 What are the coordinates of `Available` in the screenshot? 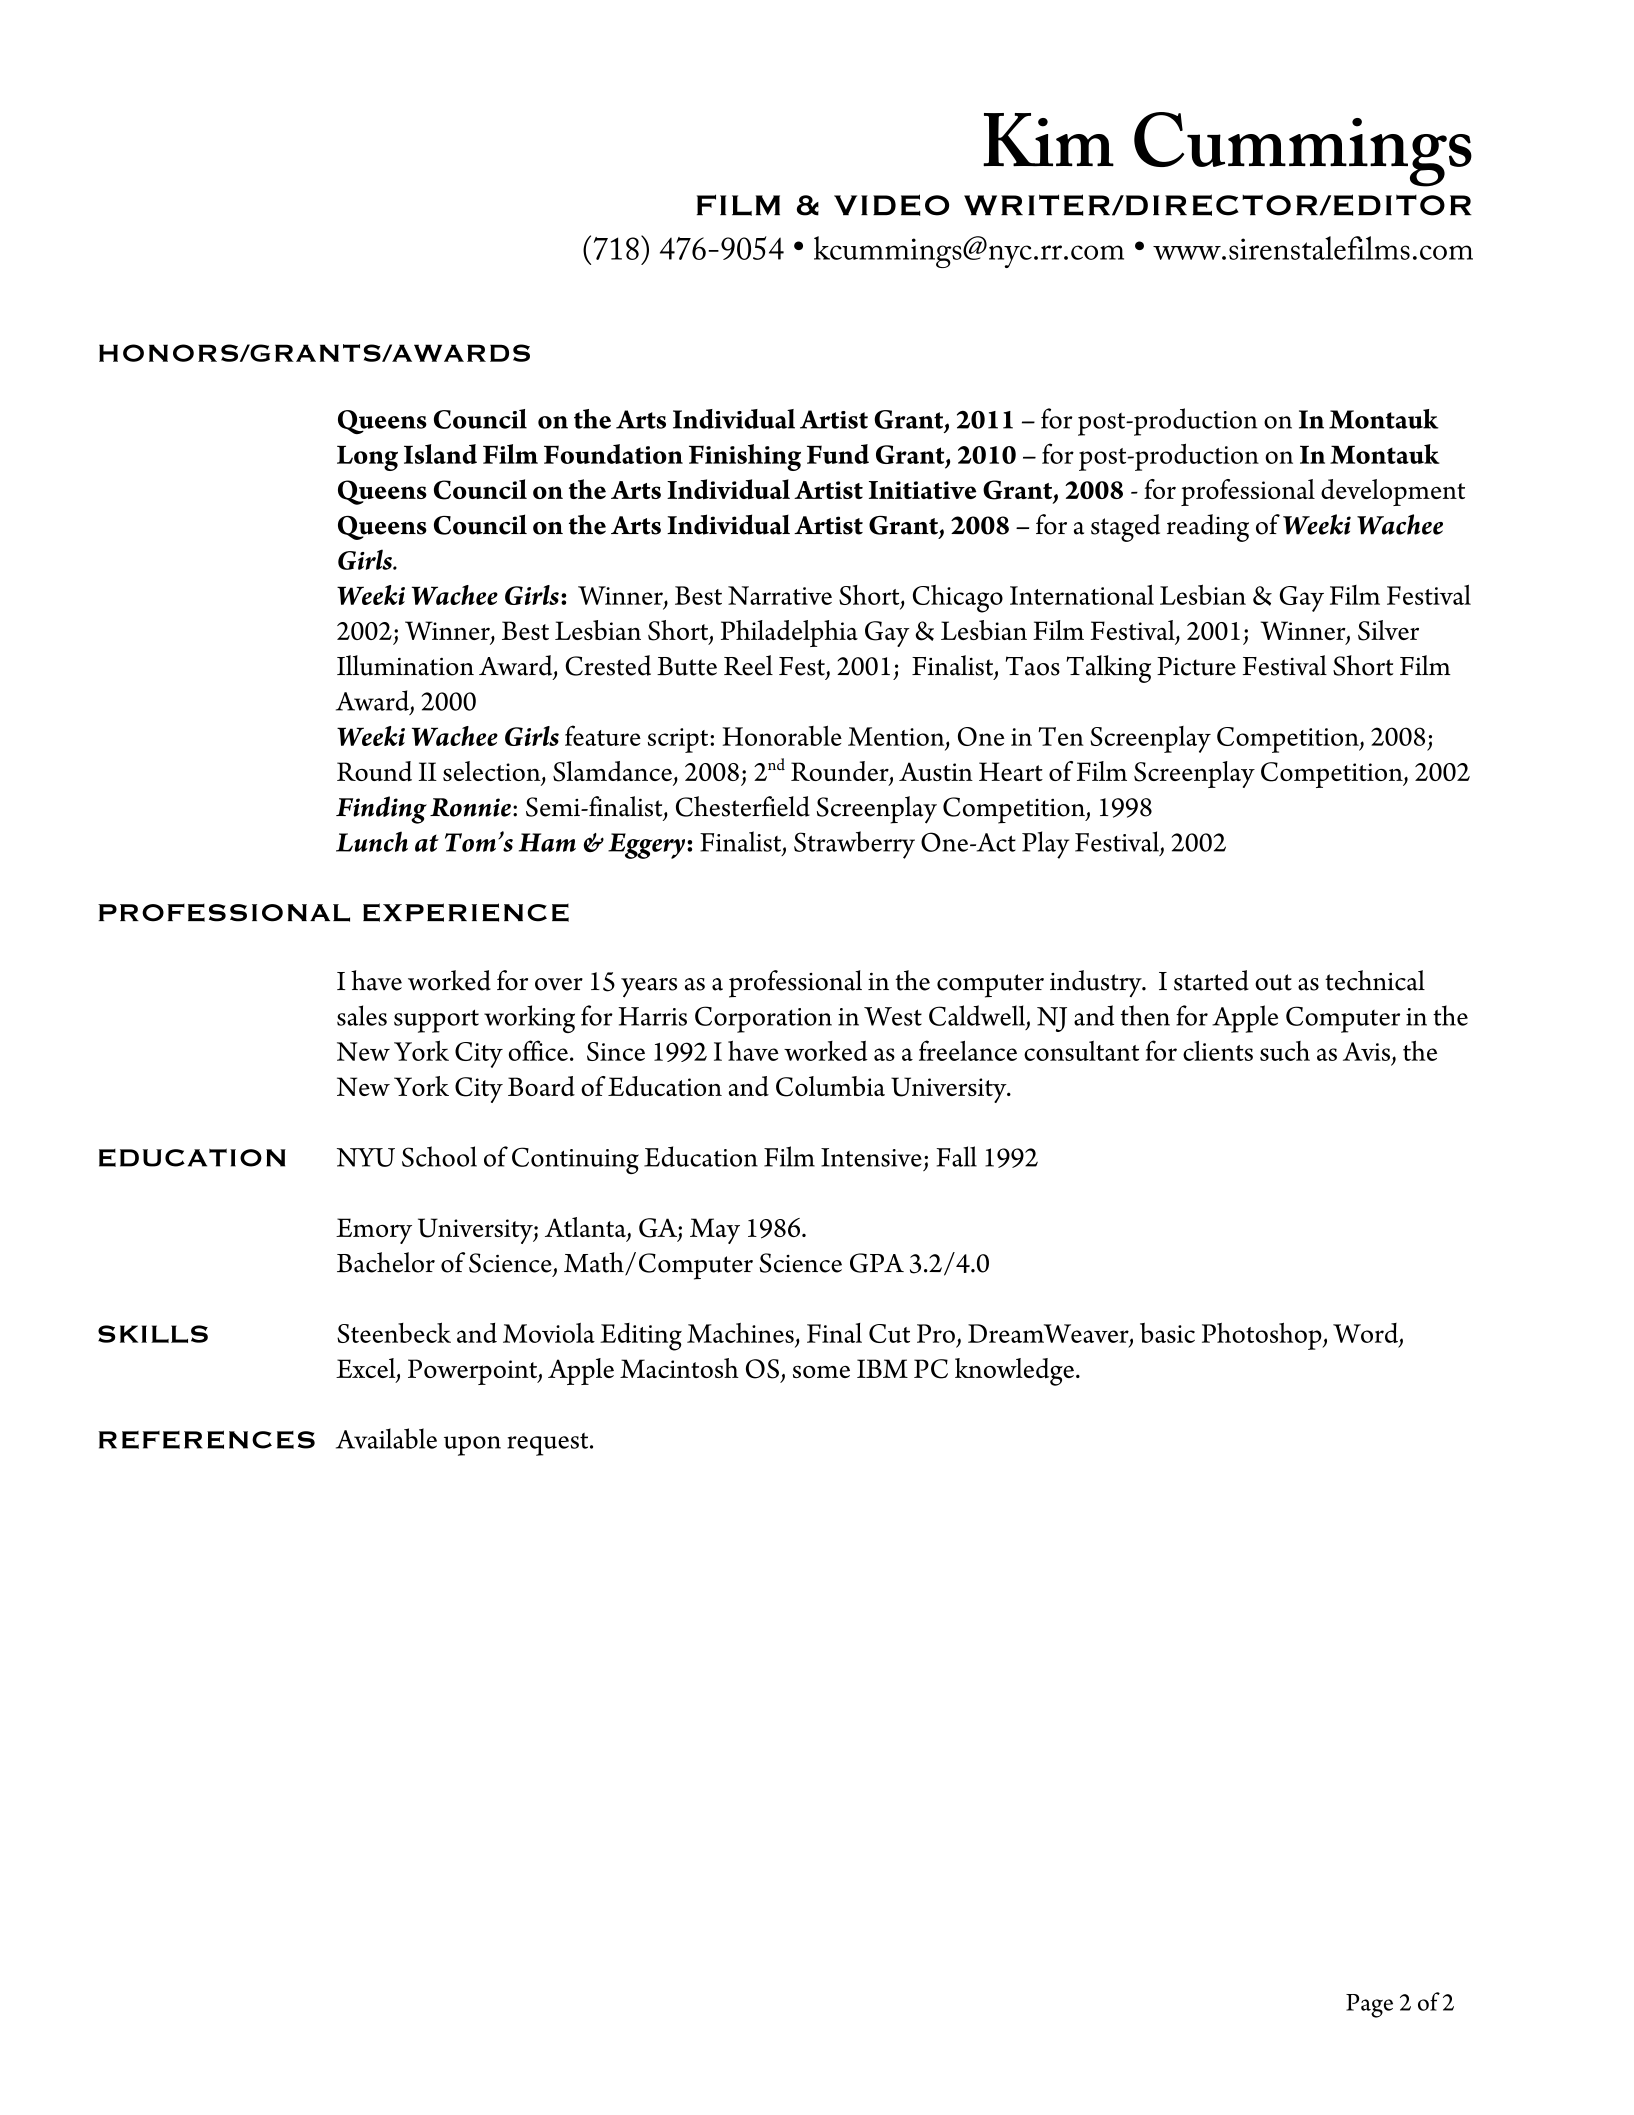 It's located at (386, 1438).
